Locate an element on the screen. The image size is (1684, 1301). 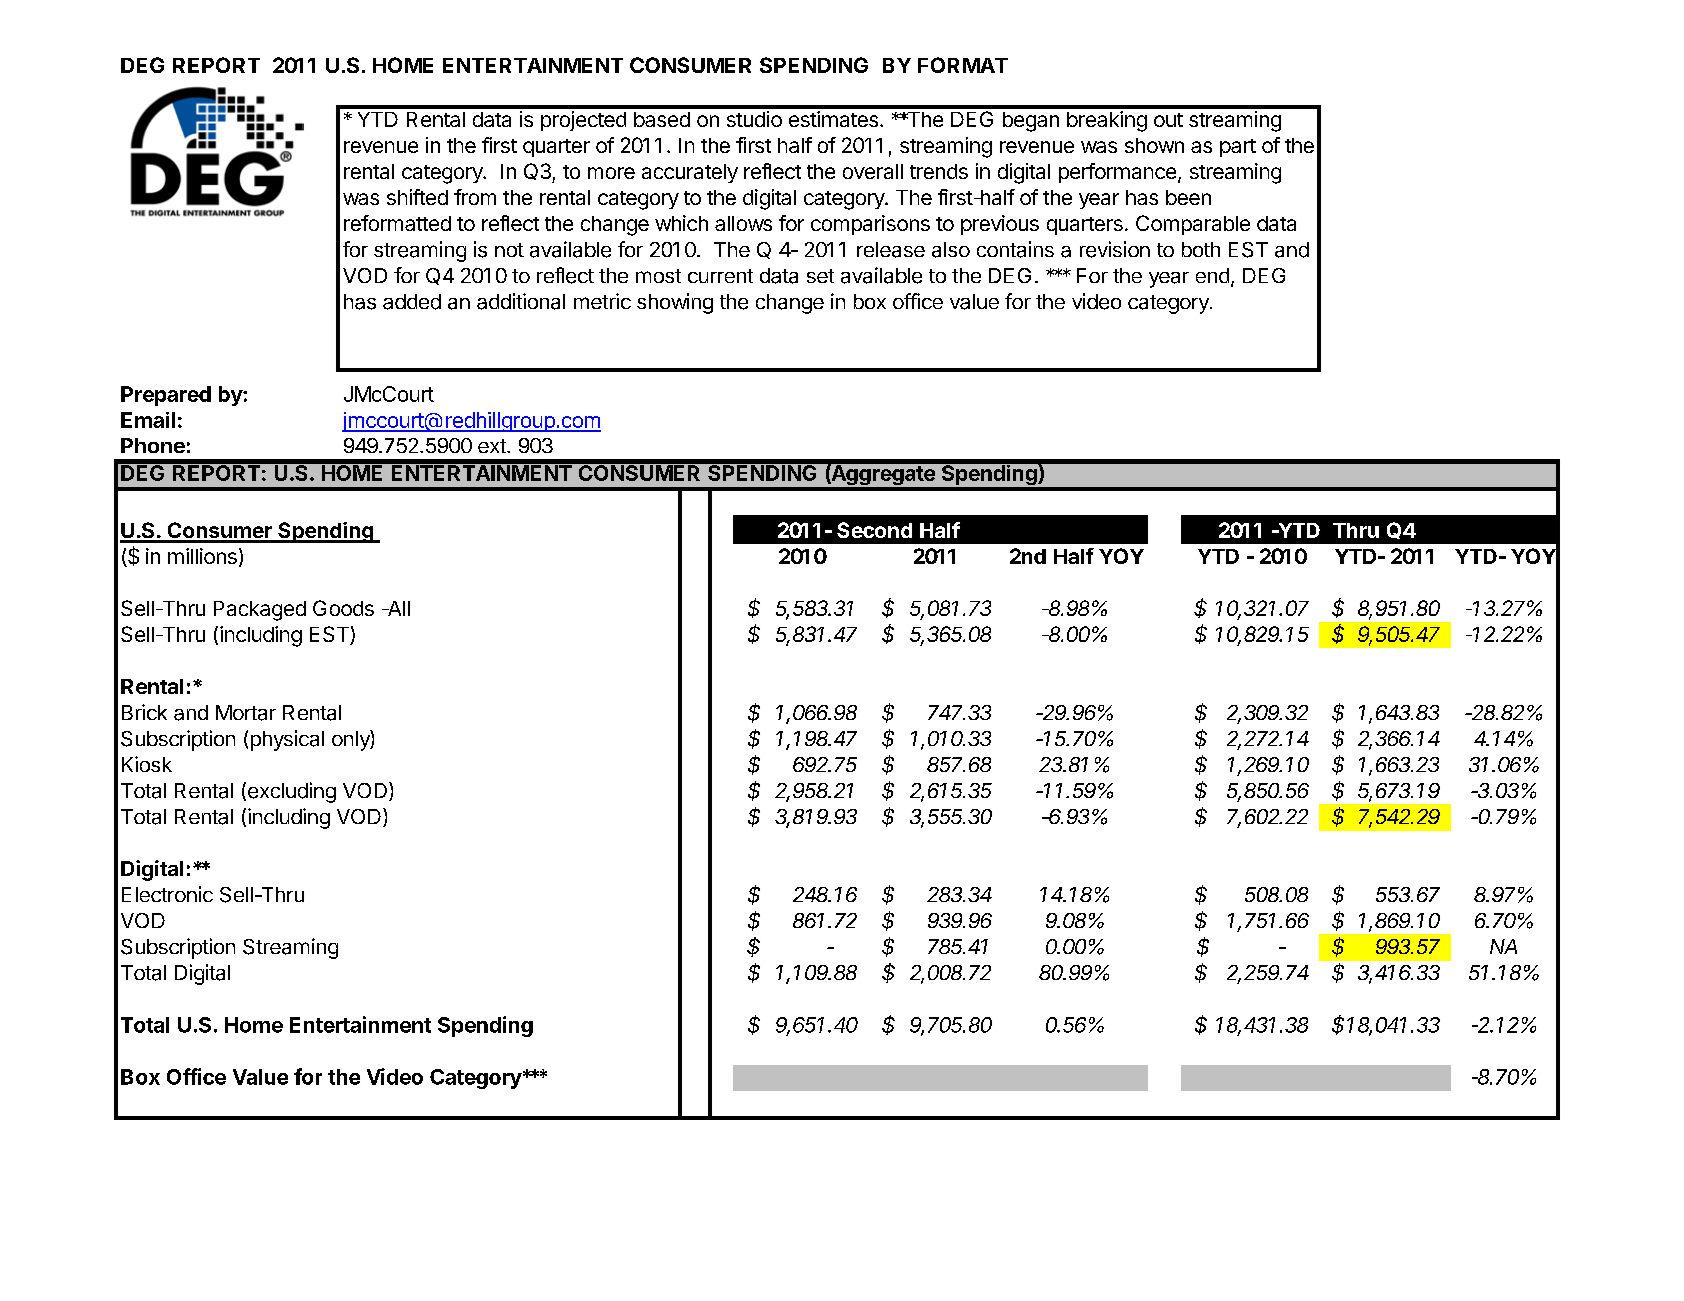
set is located at coordinates (820, 276).
